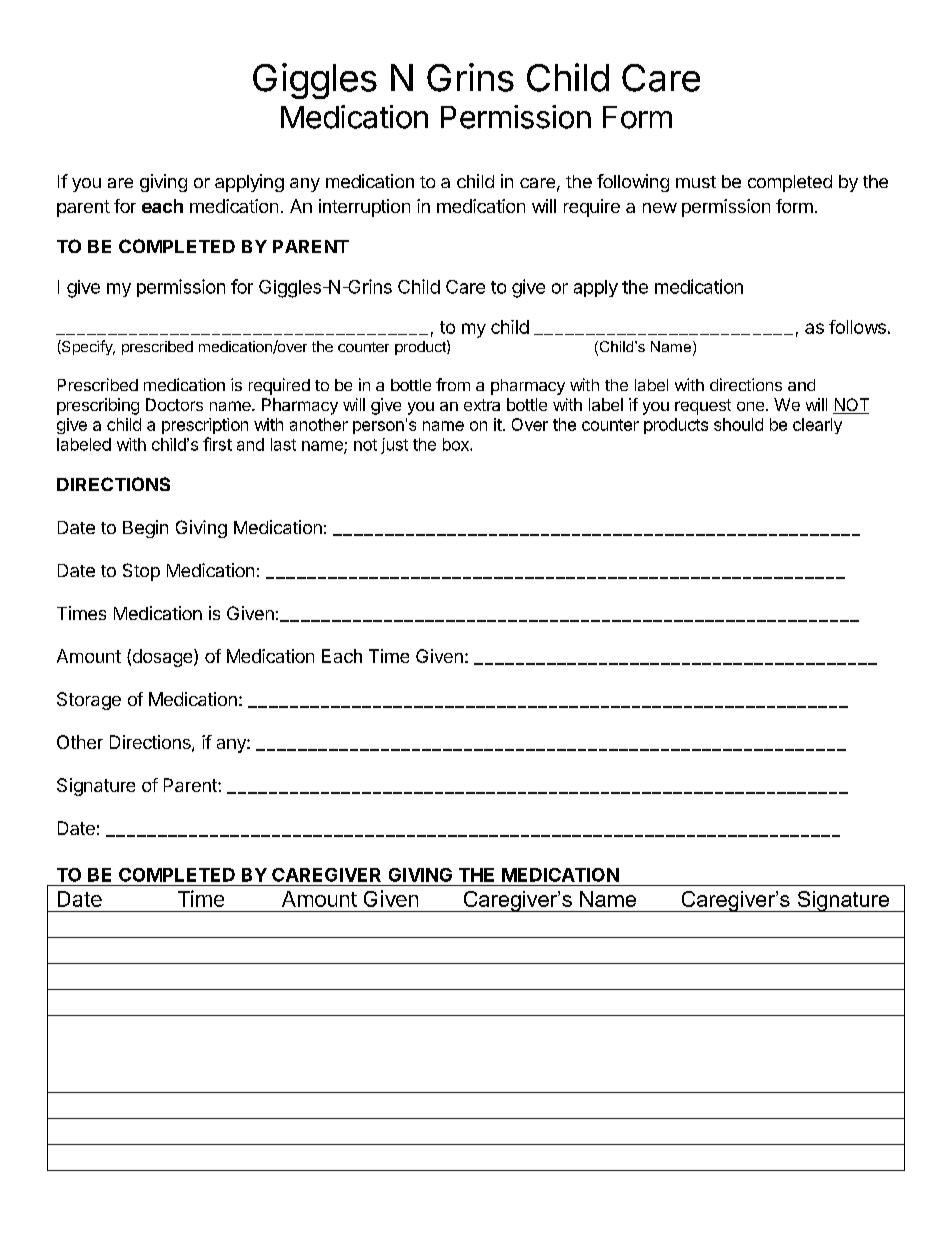 The width and height of the screenshot is (952, 1233). What do you see at coordinates (217, 444) in the screenshot?
I see `first` at bounding box center [217, 444].
